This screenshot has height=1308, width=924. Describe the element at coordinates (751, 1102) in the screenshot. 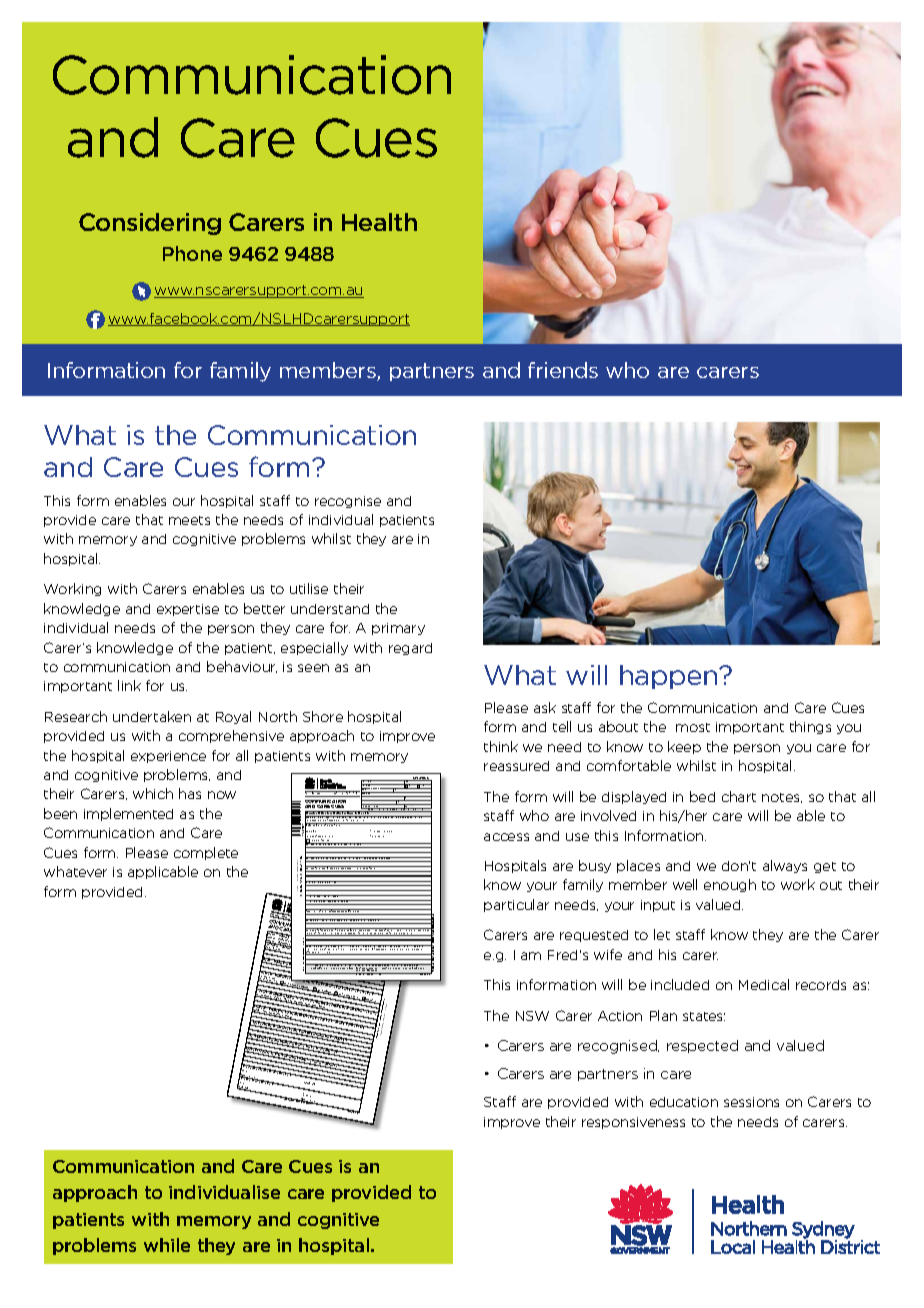

I see `sessions` at that location.
